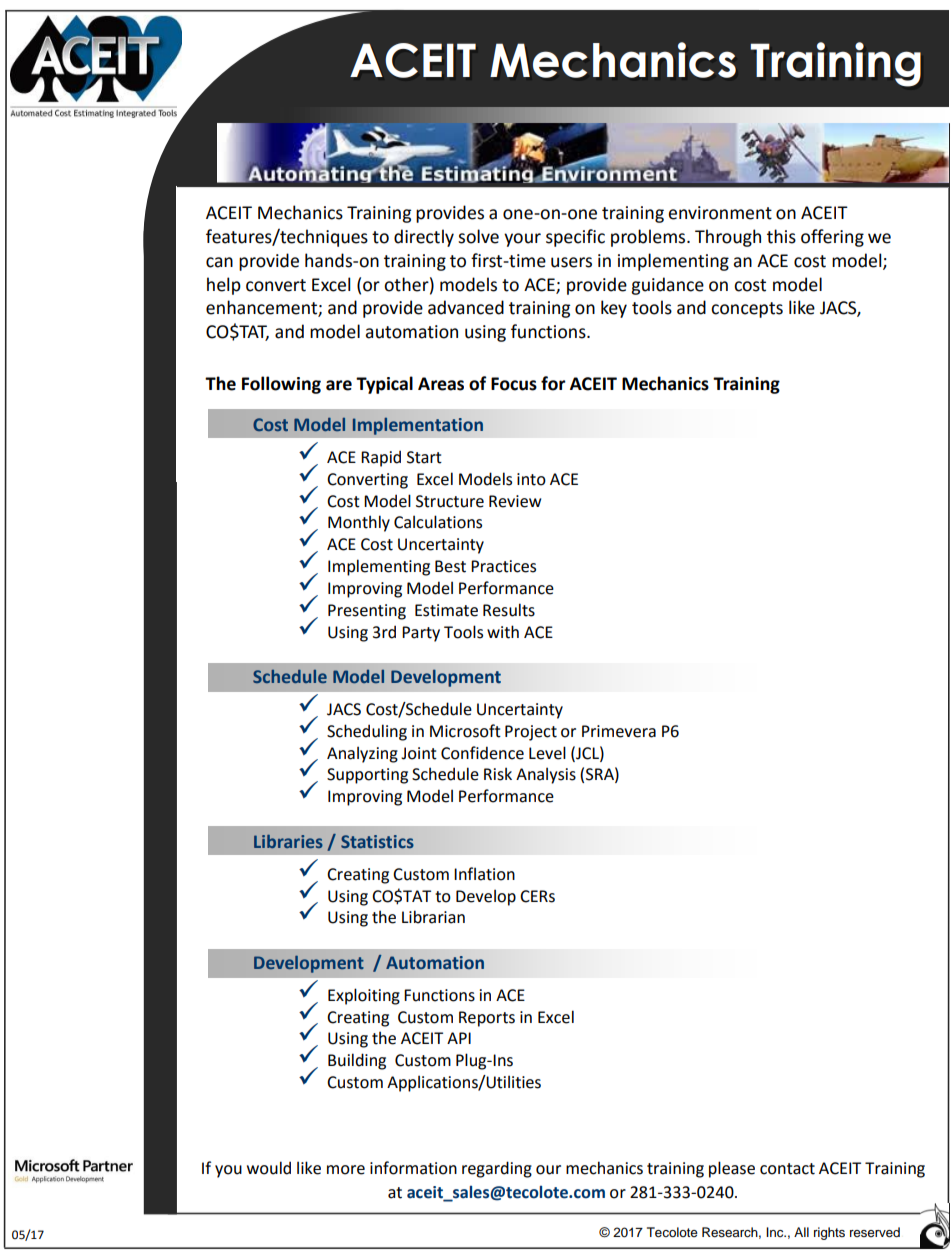  Describe the element at coordinates (497, 1169) in the image. I see `regarding` at that location.
